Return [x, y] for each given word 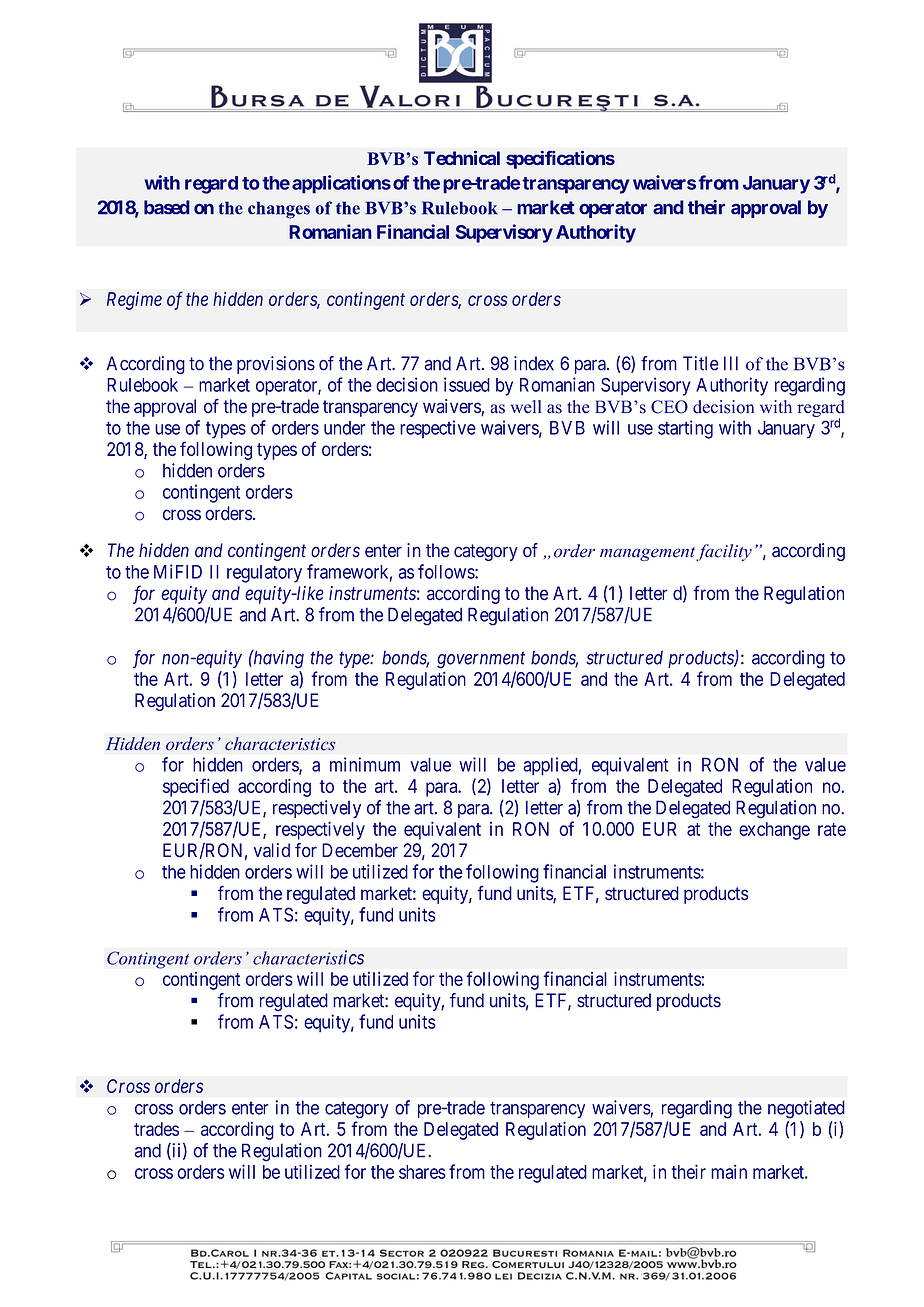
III [731, 363]
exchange [774, 831]
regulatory [264, 574]
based [167, 207]
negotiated [806, 1109]
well [526, 407]
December [360, 850]
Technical [462, 157]
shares [422, 1172]
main [729, 1172]
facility [724, 552]
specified [196, 787]
